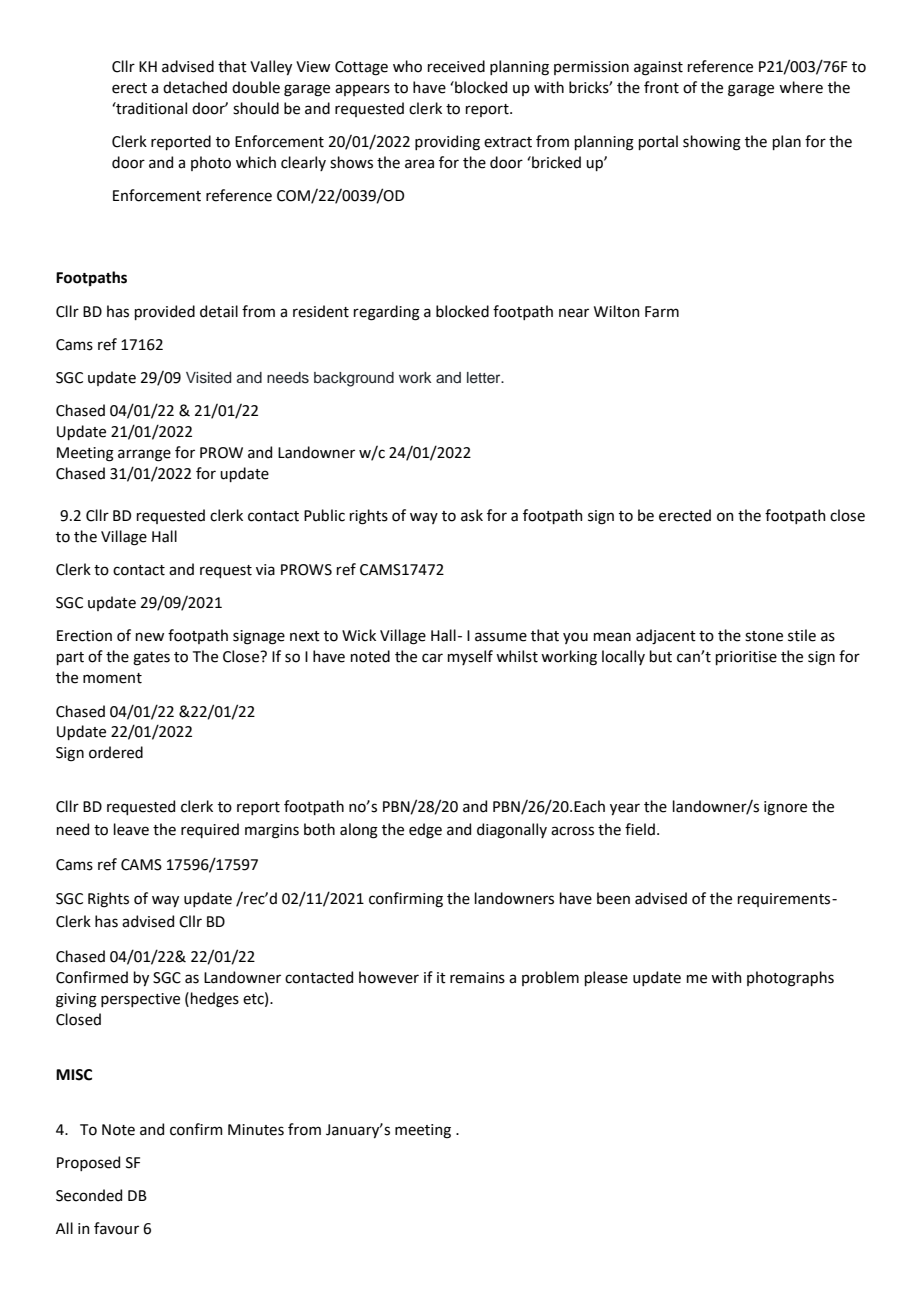 This screenshot has height=1307, width=924. What do you see at coordinates (456, 66) in the screenshot?
I see `received` at bounding box center [456, 66].
